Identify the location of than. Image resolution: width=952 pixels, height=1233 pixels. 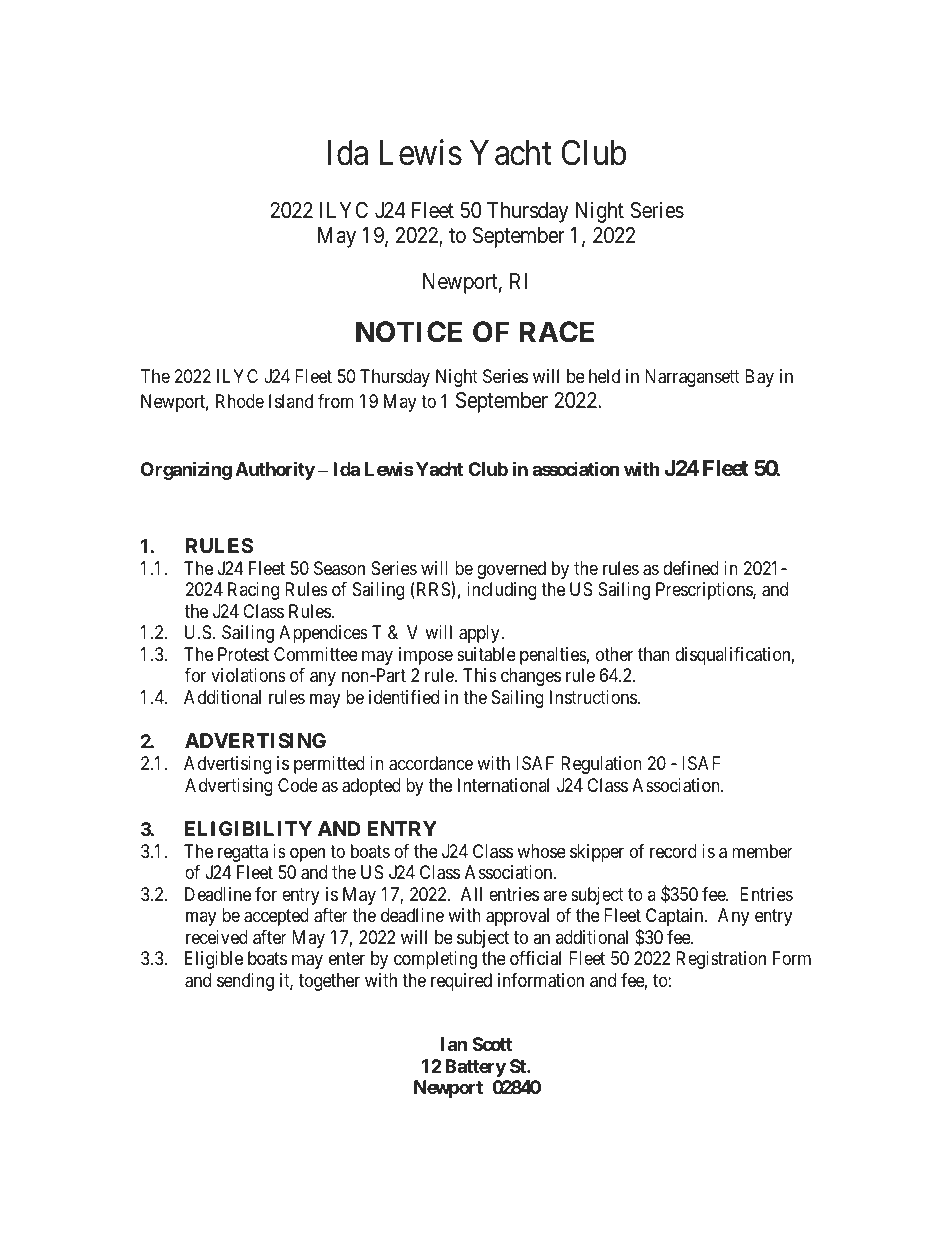
(654, 654).
